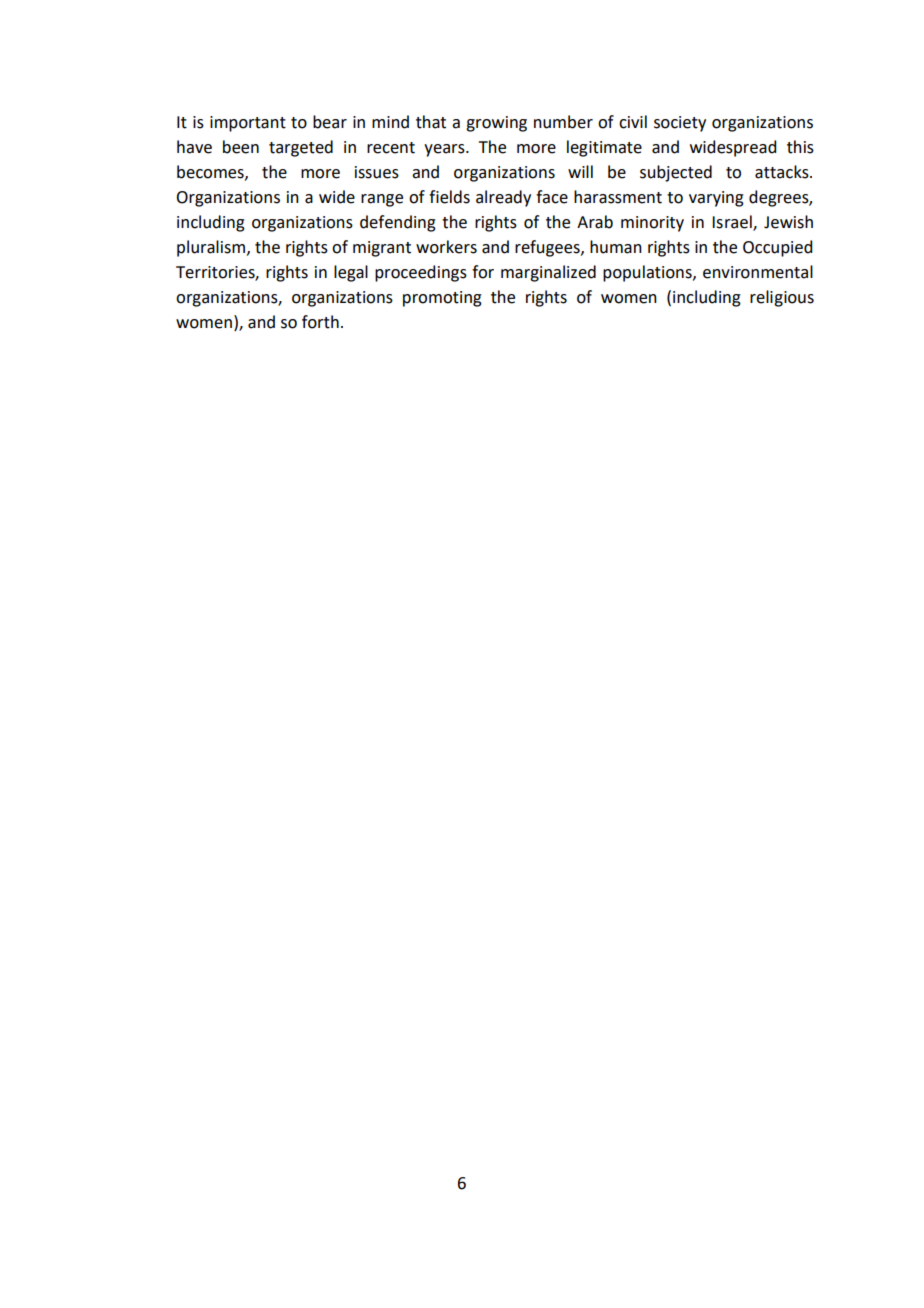 The height and width of the document is (1308, 924). What do you see at coordinates (733, 223) in the document?
I see `Israel` at bounding box center [733, 223].
